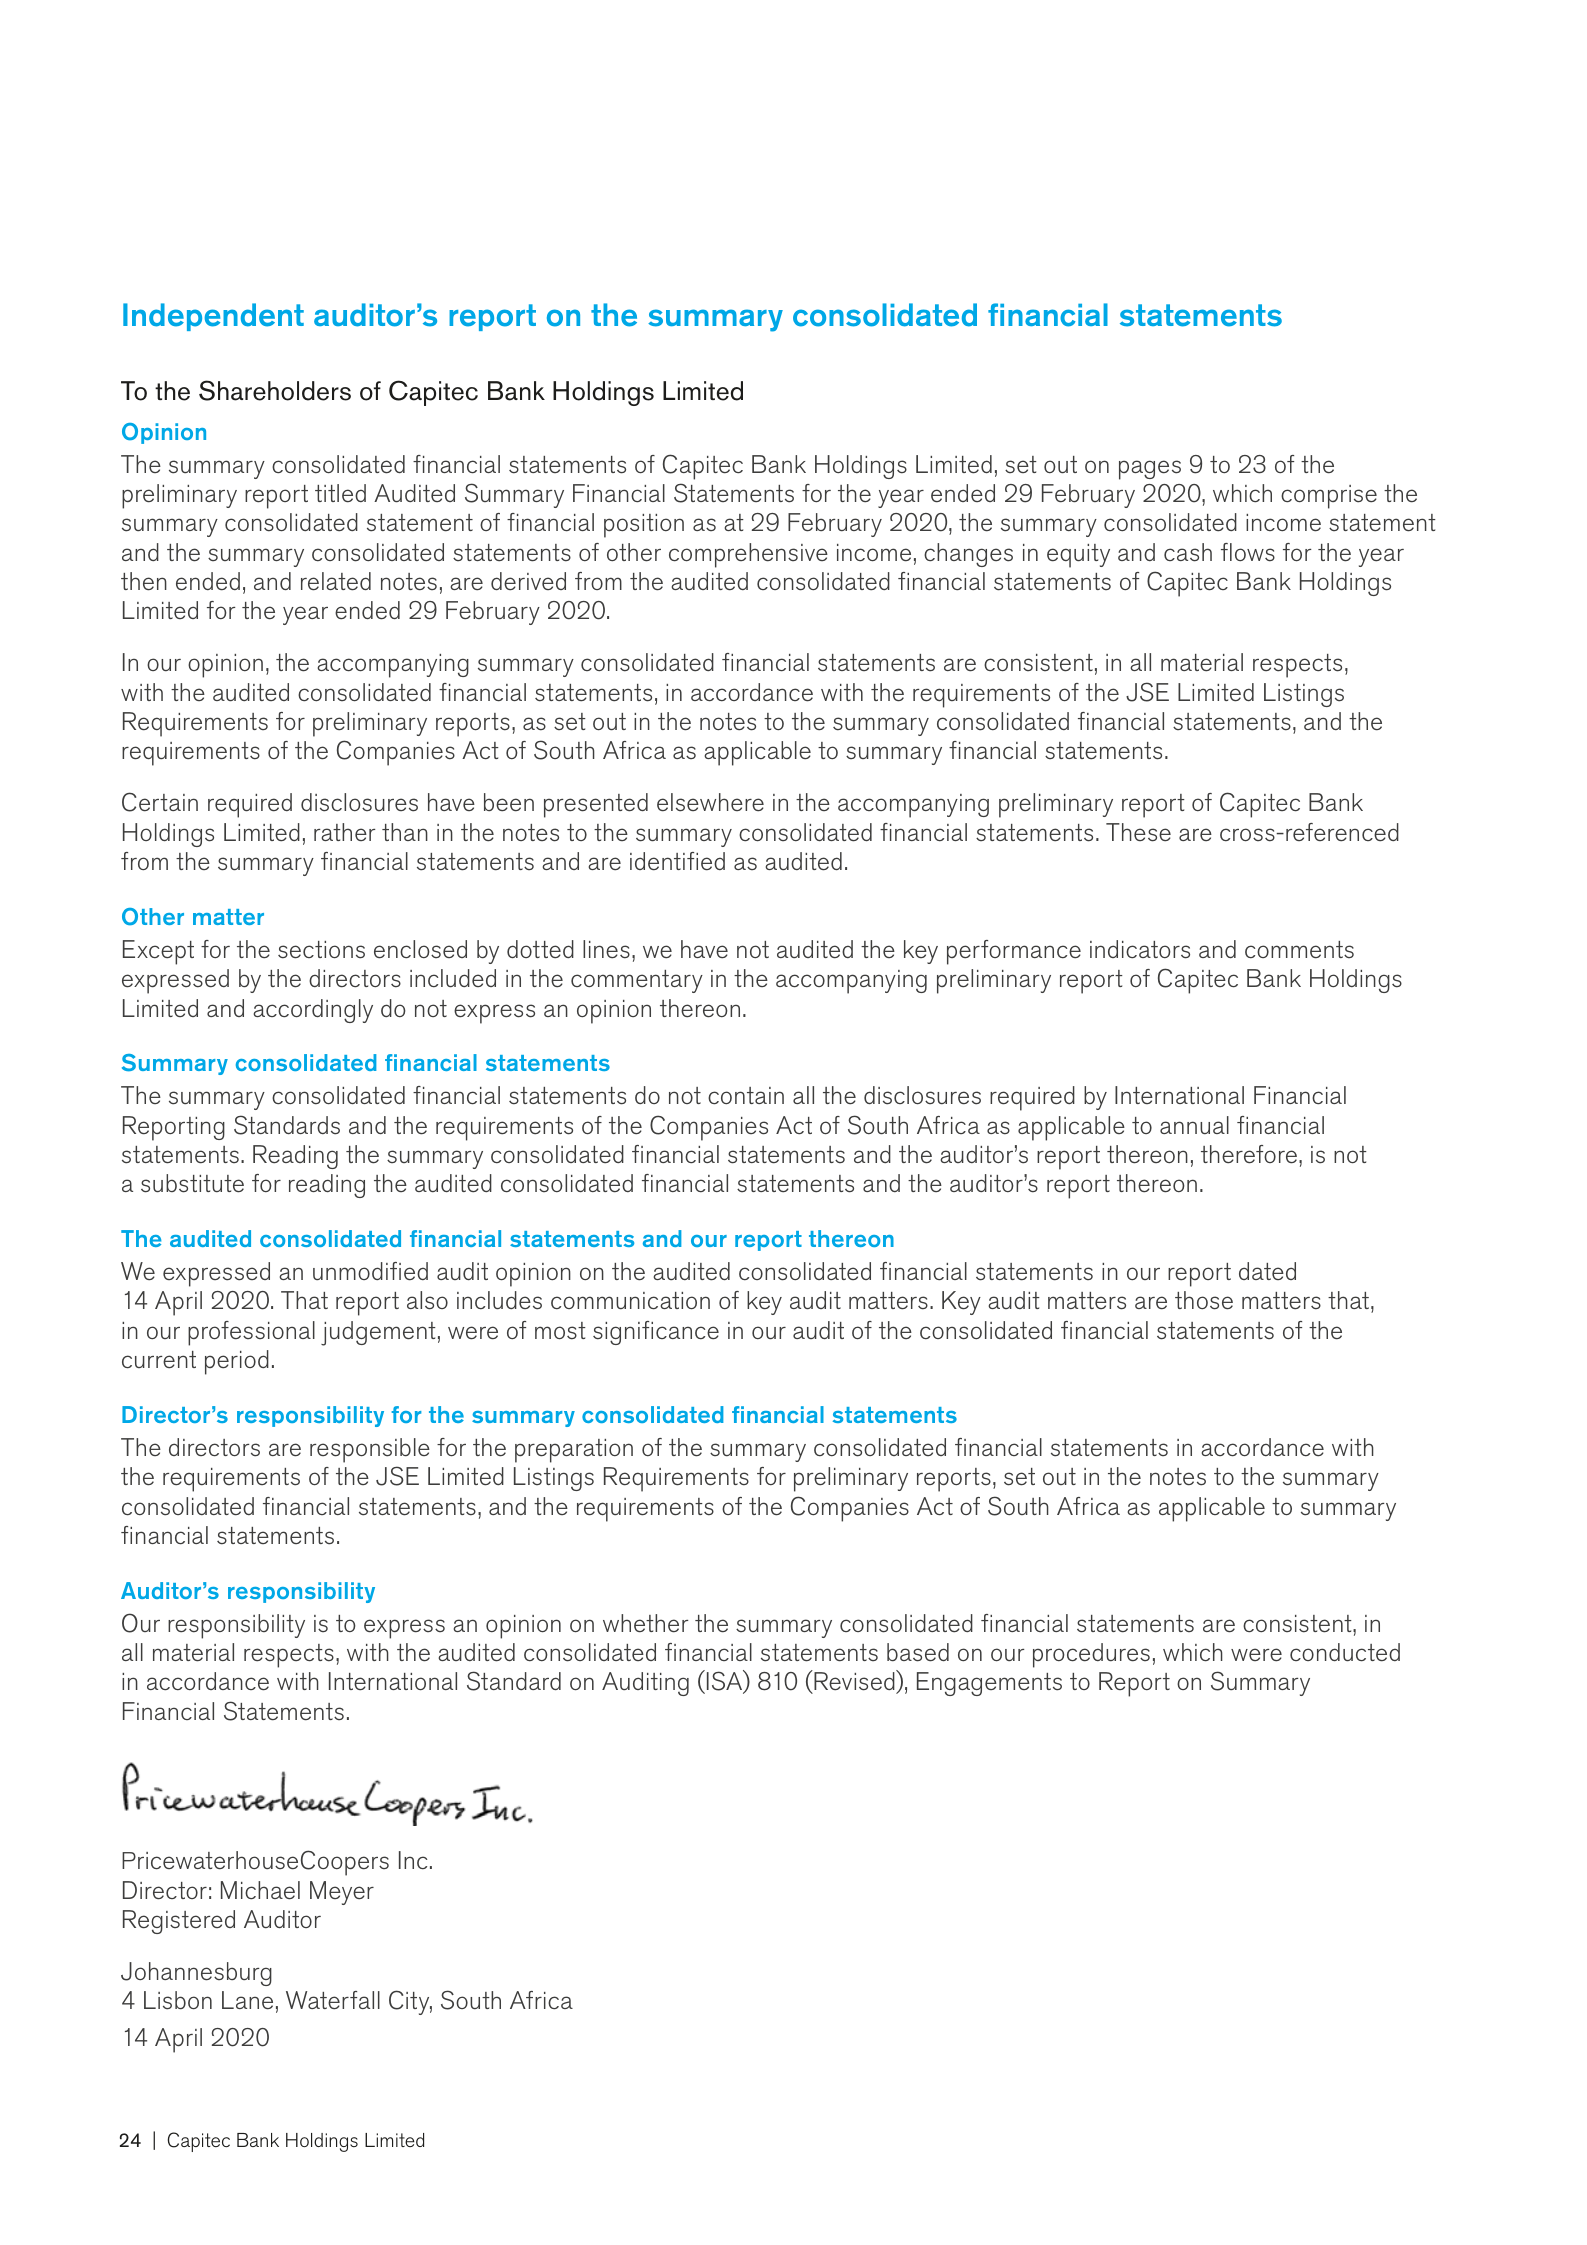 The width and height of the screenshot is (1587, 2245). I want to click on Lane, so click(247, 2000).
